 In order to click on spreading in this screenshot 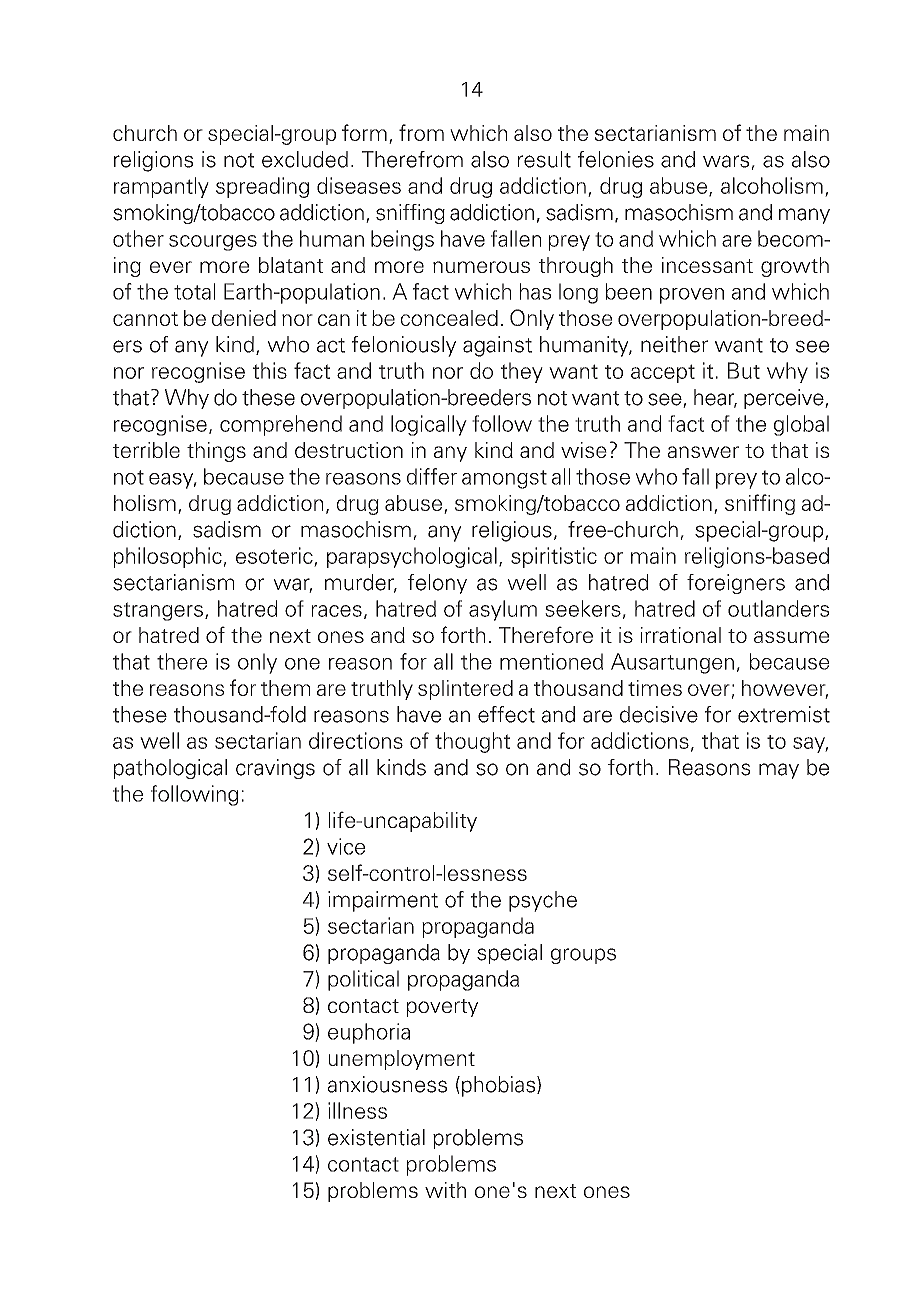, I will do `click(262, 187)`.
